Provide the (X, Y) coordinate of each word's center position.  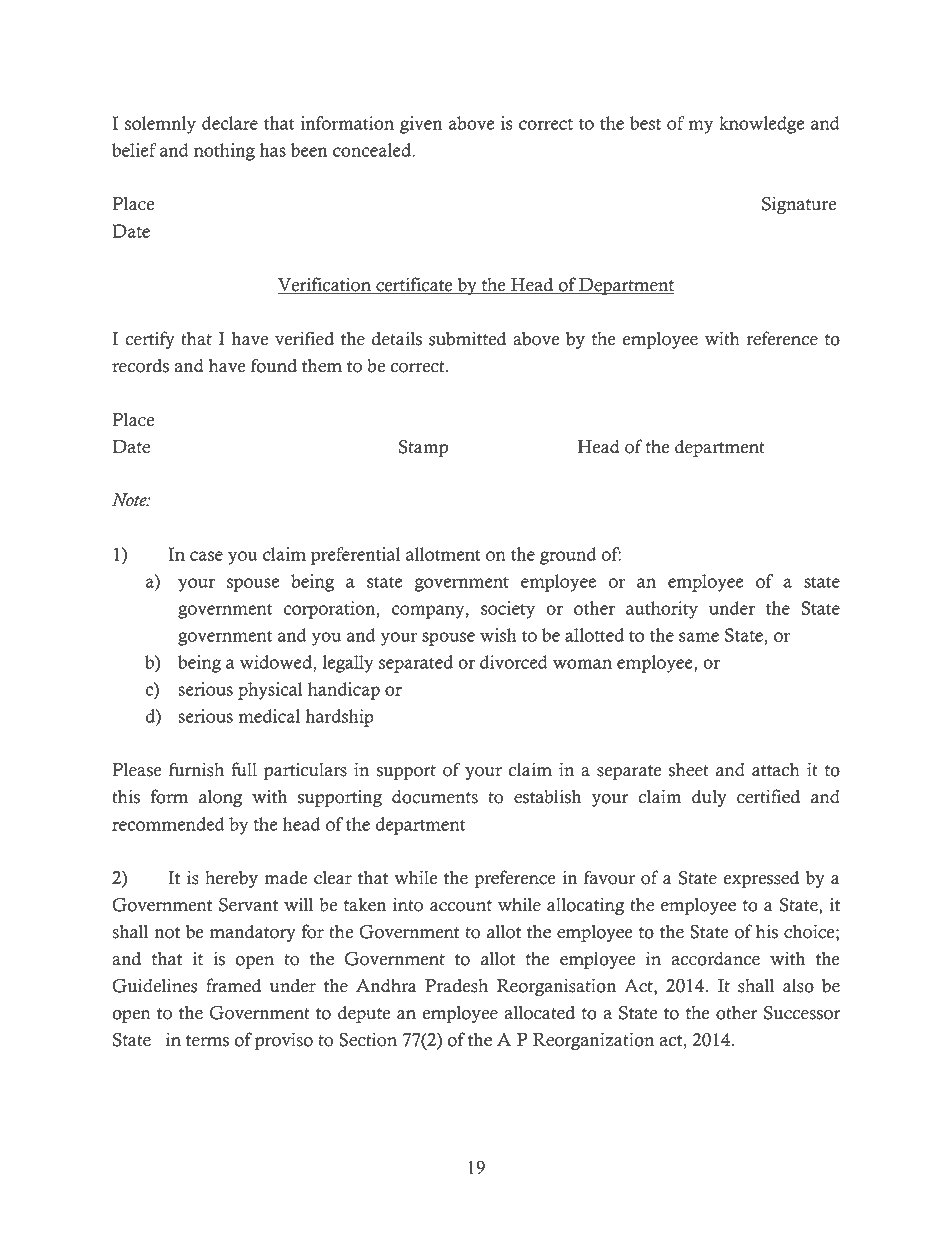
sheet (689, 770)
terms (207, 1041)
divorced (514, 662)
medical (269, 716)
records (140, 366)
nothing (224, 152)
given (421, 125)
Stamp (423, 448)
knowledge (761, 125)
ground (568, 556)
